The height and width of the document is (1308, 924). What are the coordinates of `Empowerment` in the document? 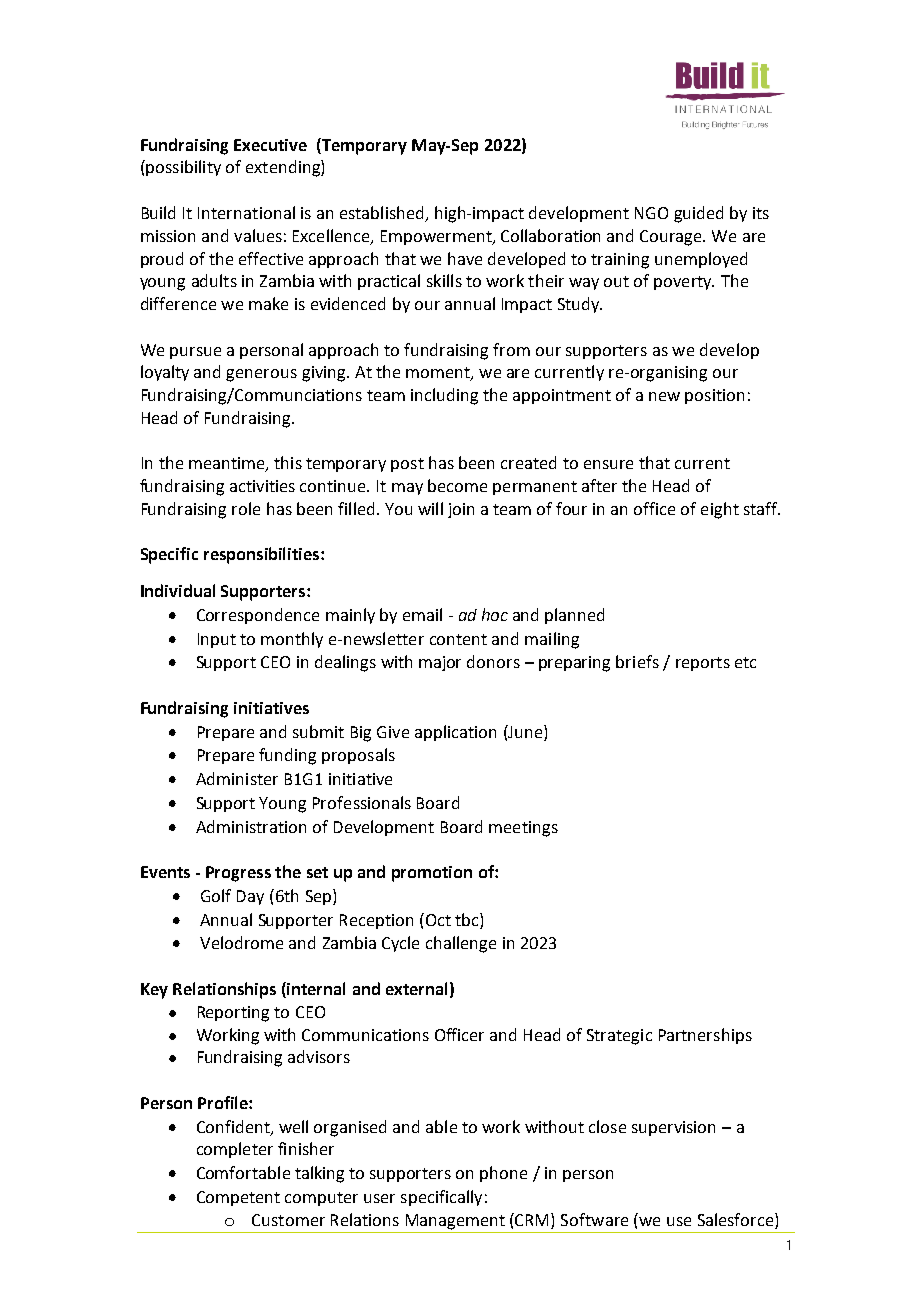 It's located at (437, 237).
